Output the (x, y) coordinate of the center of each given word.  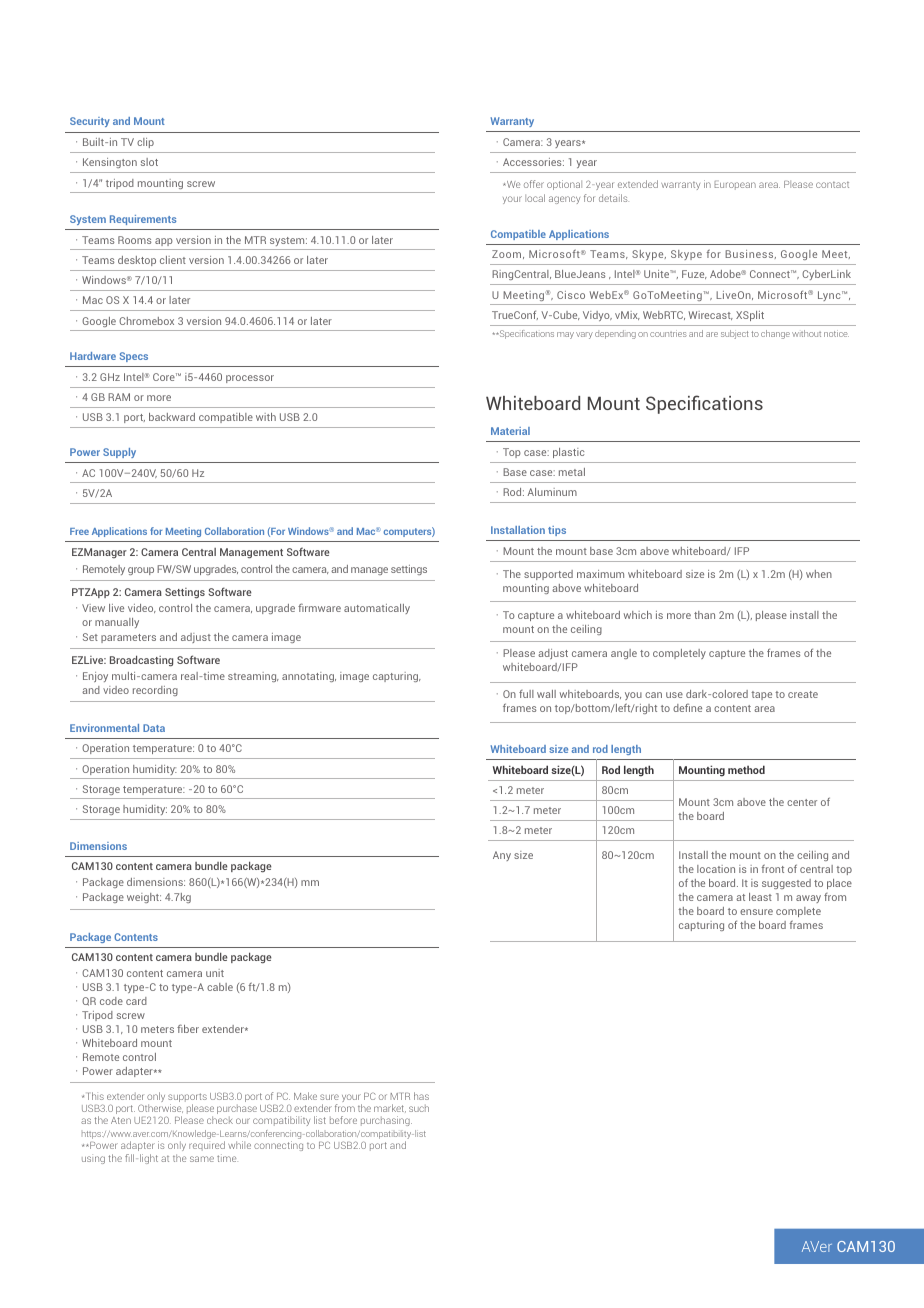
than (704, 615)
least (760, 897)
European (735, 185)
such (419, 1108)
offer (534, 184)
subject (734, 334)
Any (502, 856)
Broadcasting (141, 661)
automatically (377, 609)
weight (144, 898)
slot (149, 162)
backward (172, 417)
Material (510, 431)
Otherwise (160, 1108)
